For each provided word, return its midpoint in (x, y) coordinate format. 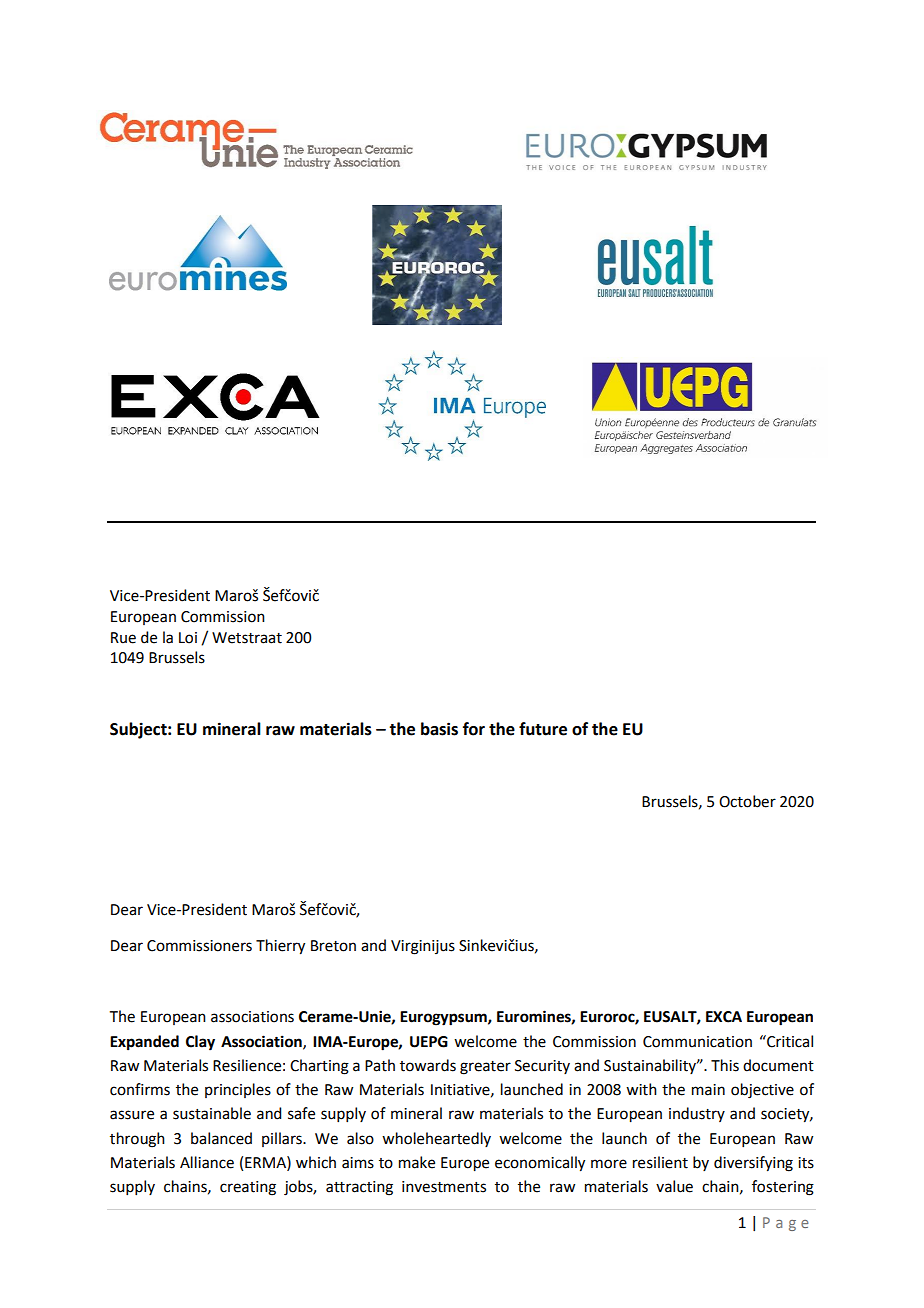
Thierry (280, 947)
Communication (697, 1042)
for (474, 729)
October (747, 801)
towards (428, 1065)
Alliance (207, 1162)
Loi (188, 638)
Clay (200, 1043)
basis (439, 729)
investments (444, 1187)
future (543, 729)
